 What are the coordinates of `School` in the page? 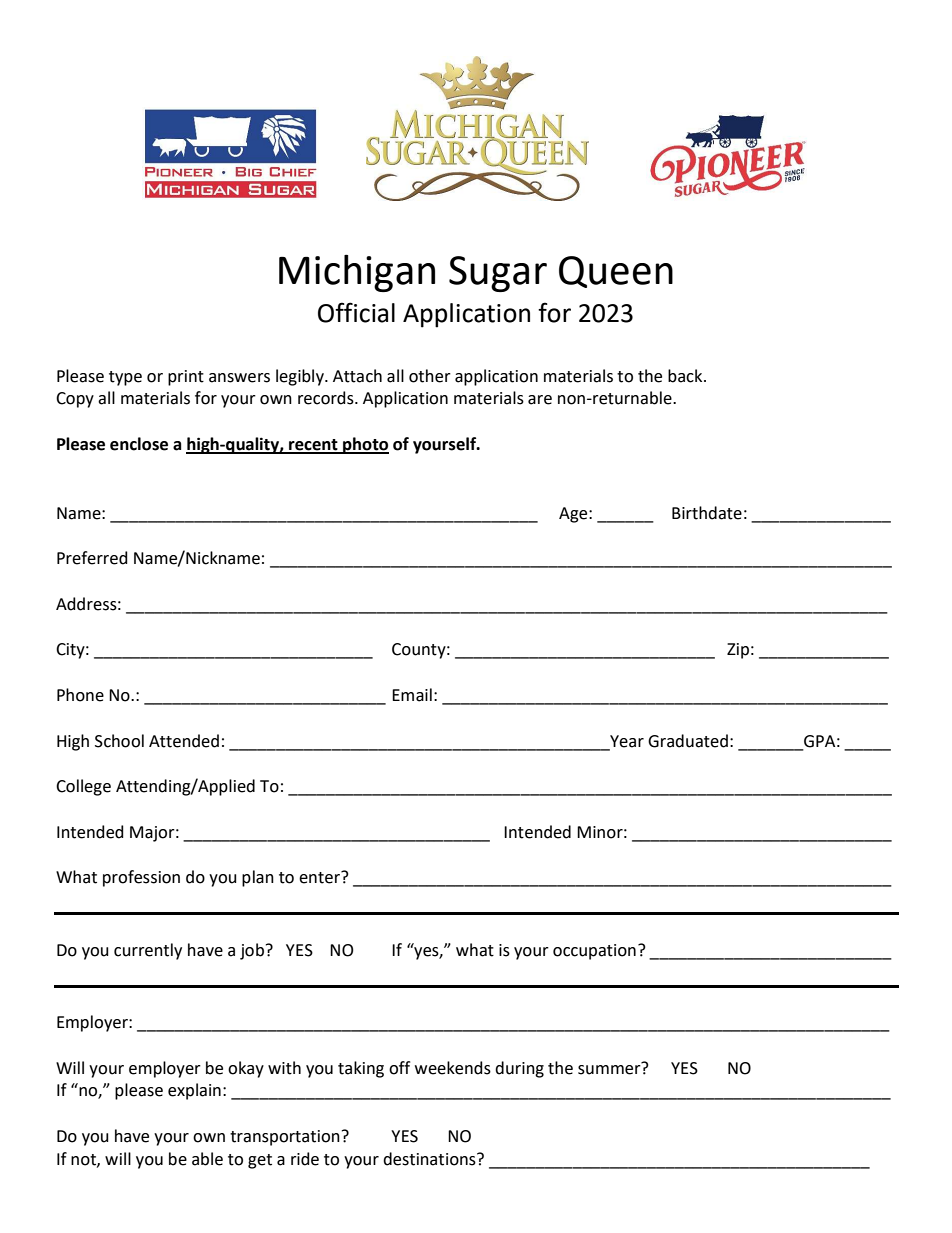 It's located at (119, 741).
